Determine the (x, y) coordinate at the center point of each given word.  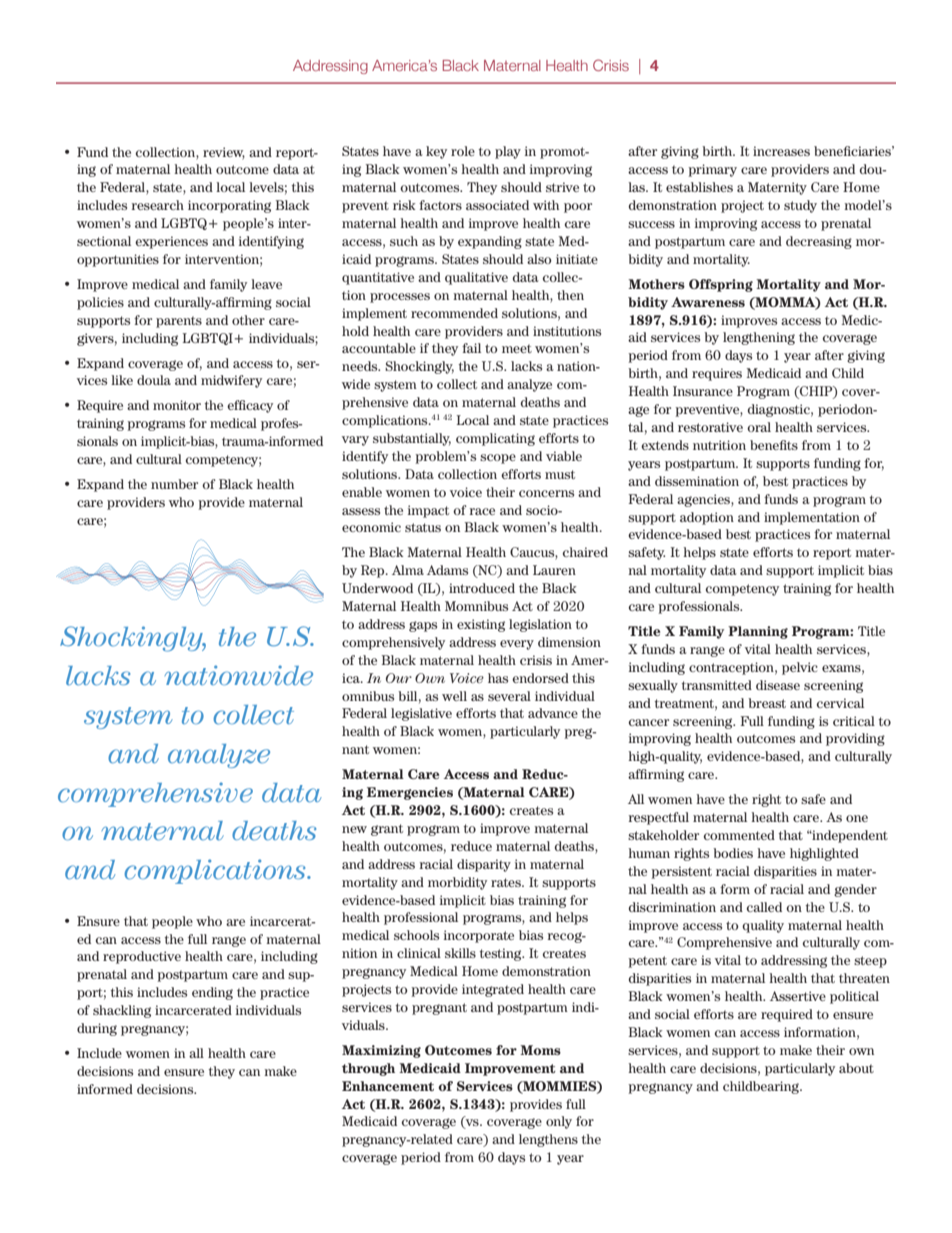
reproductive (142, 957)
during (97, 1029)
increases (781, 151)
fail (471, 348)
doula (154, 380)
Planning (758, 632)
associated (497, 205)
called (764, 907)
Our (399, 678)
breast (767, 703)
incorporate (479, 936)
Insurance (703, 391)
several (509, 696)
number (174, 484)
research (158, 205)
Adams (447, 570)
